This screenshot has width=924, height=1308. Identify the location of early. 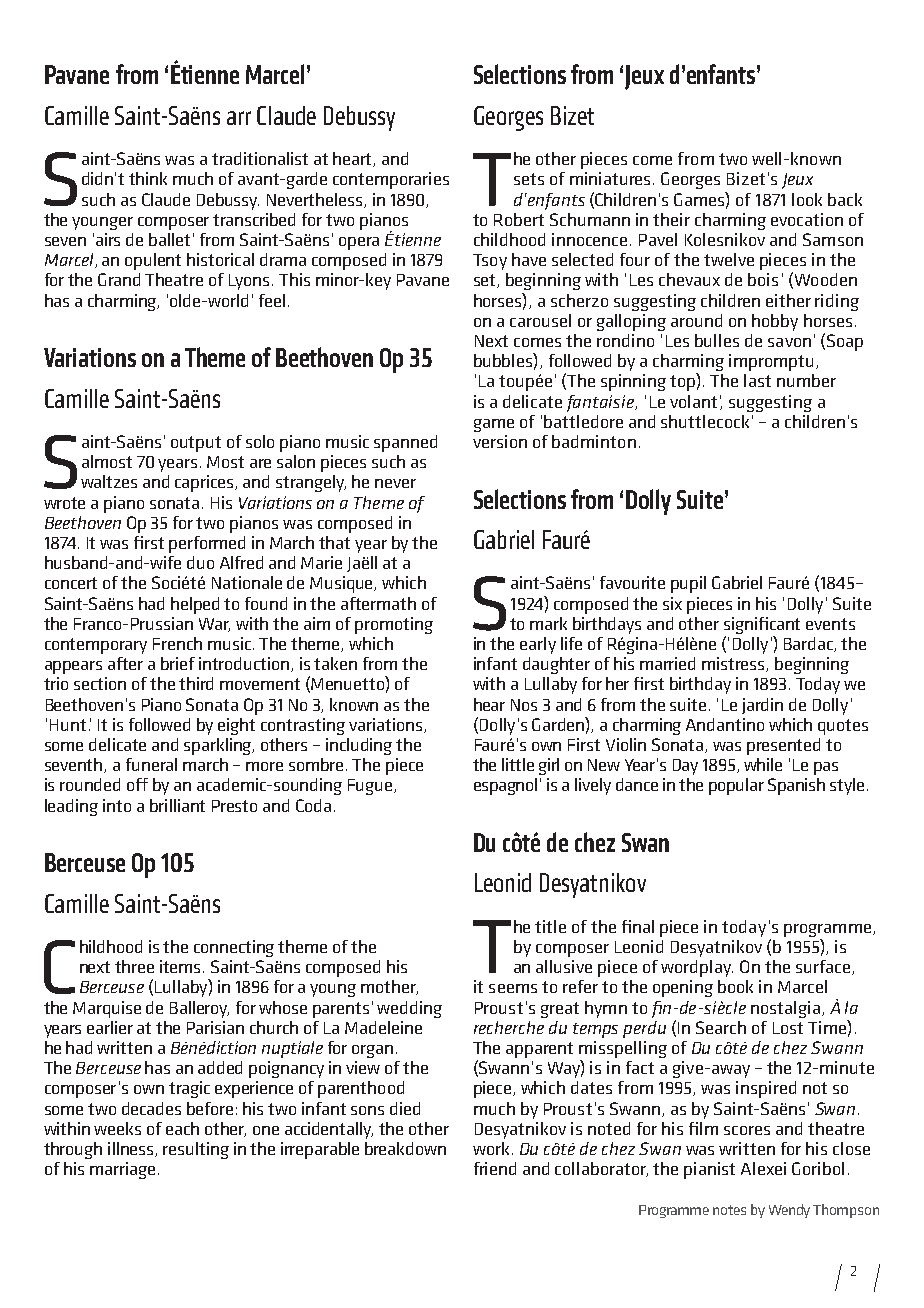
(538, 645).
